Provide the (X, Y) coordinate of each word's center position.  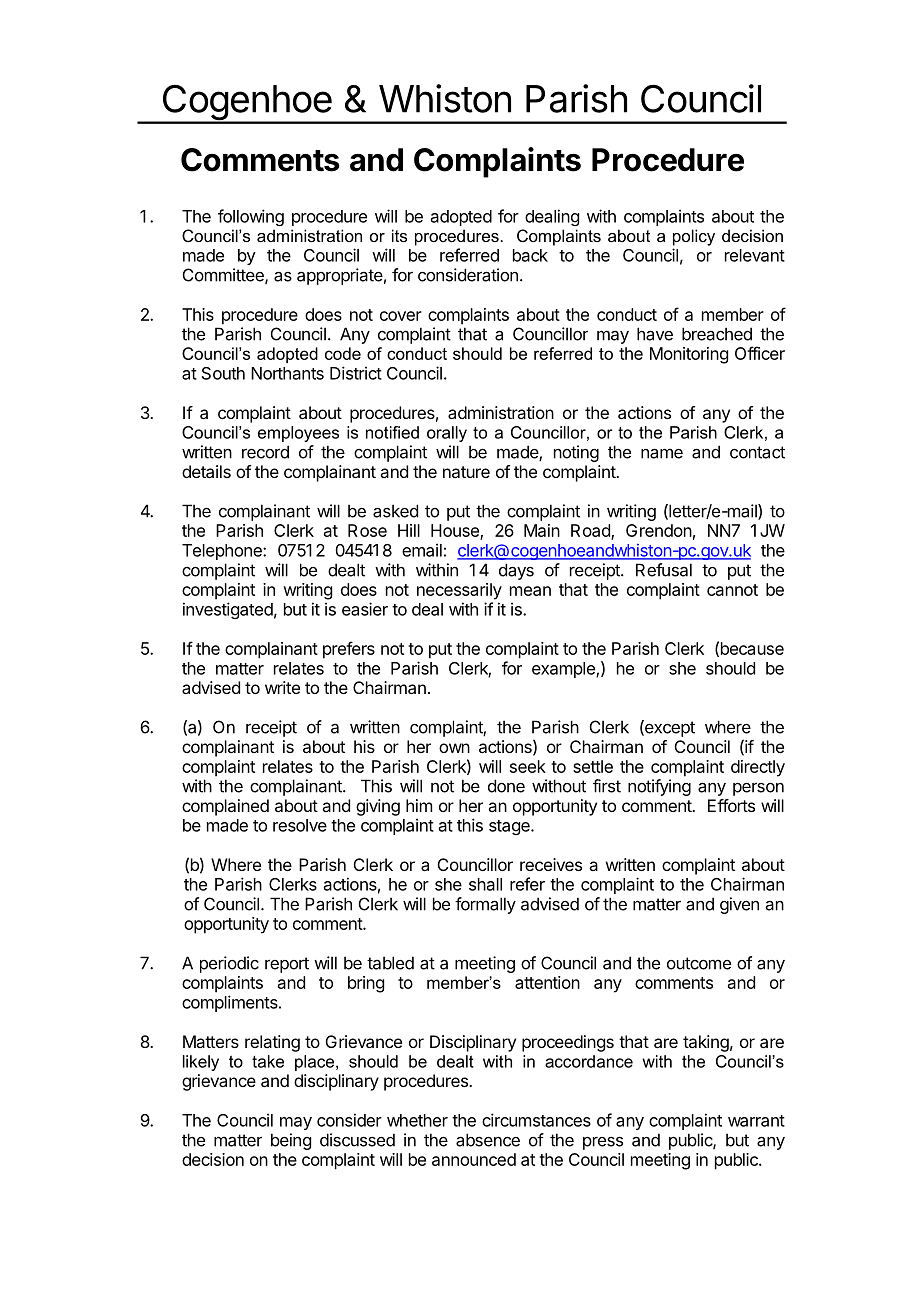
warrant (756, 1121)
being (291, 1141)
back (530, 255)
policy (694, 237)
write (282, 687)
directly (758, 768)
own (454, 748)
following (251, 217)
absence (488, 1140)
